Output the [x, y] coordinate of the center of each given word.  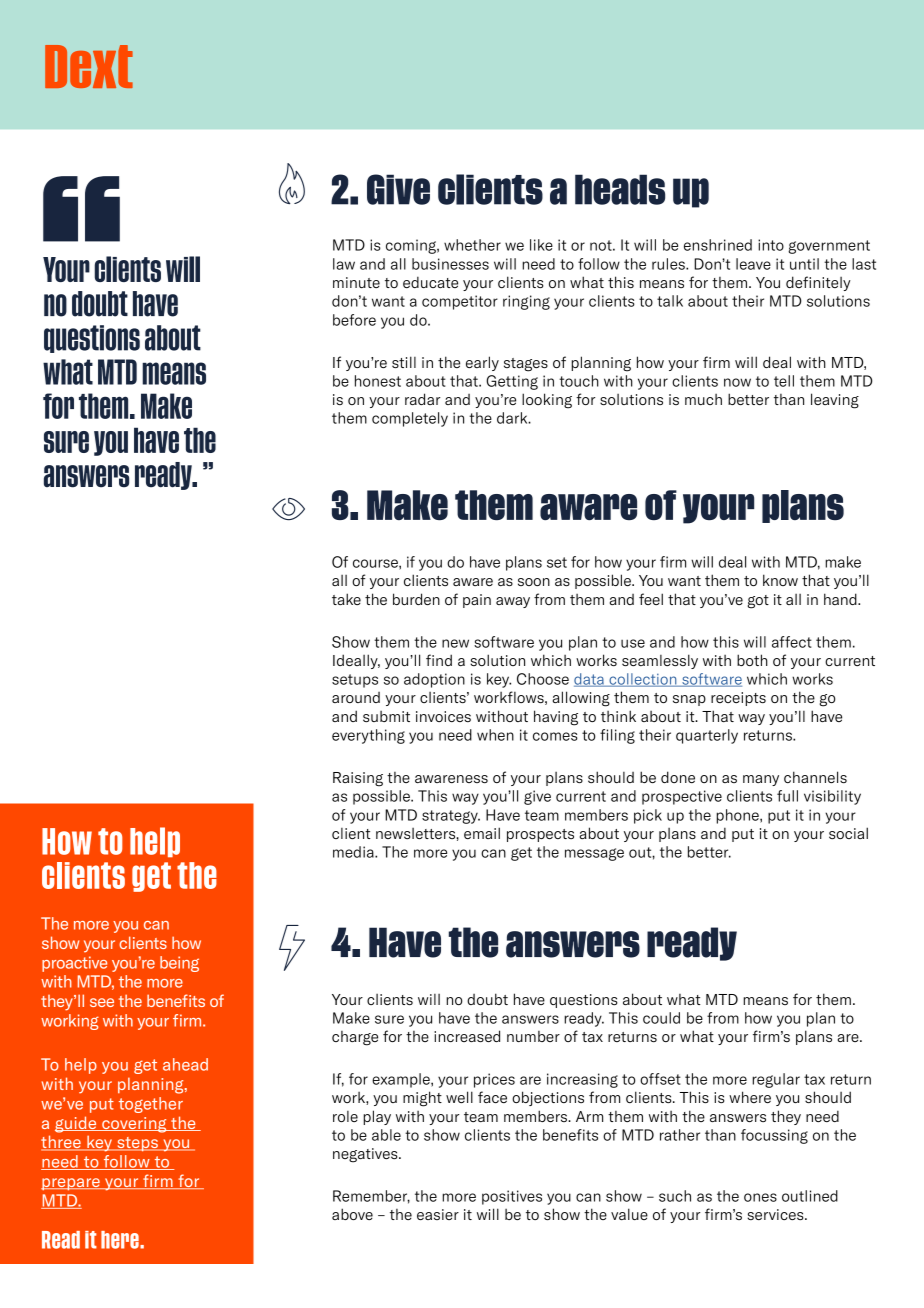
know [780, 580]
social [848, 833]
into [771, 245]
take [346, 599]
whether [472, 245]
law [344, 264]
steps [137, 1144]
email [482, 833]
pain [477, 601]
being [179, 964]
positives [512, 1197]
